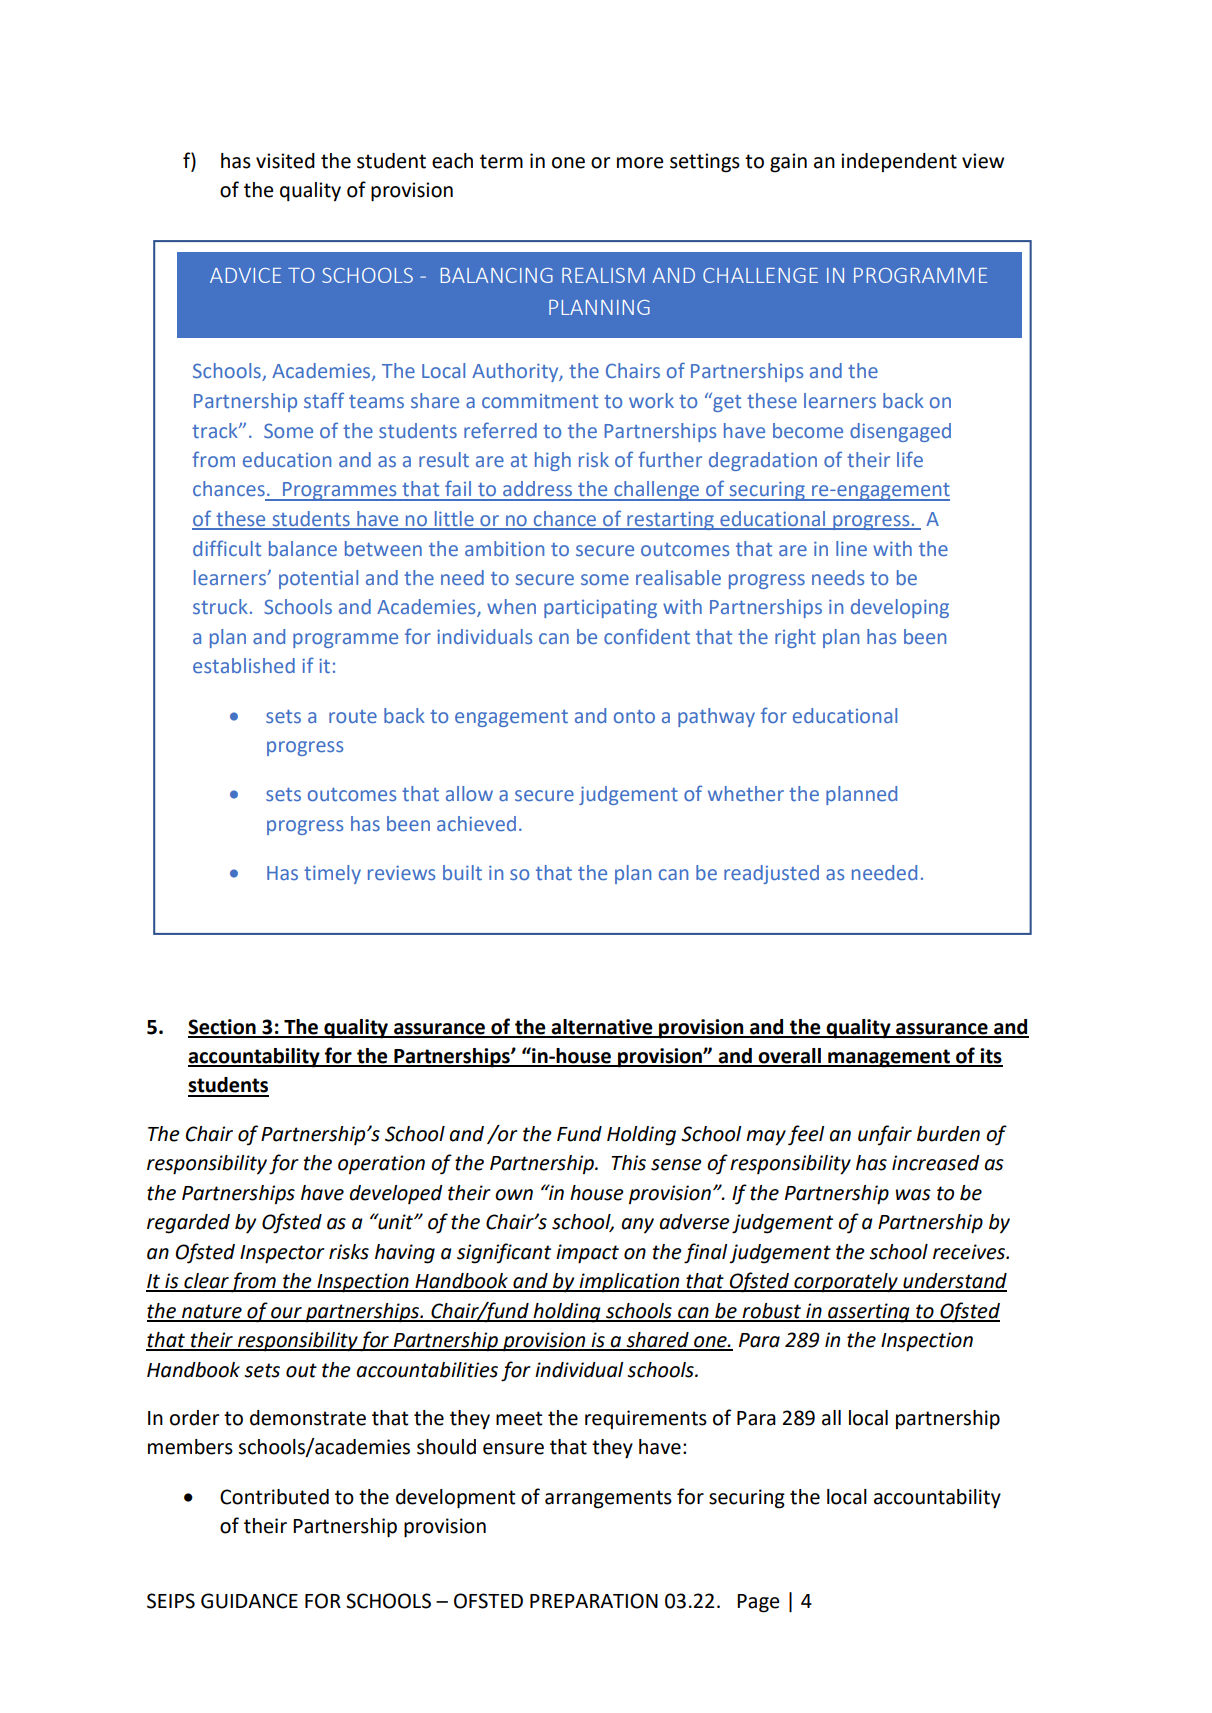 This document has width=1212, height=1713. Describe the element at coordinates (913, 1195) in the document. I see `was` at that location.
